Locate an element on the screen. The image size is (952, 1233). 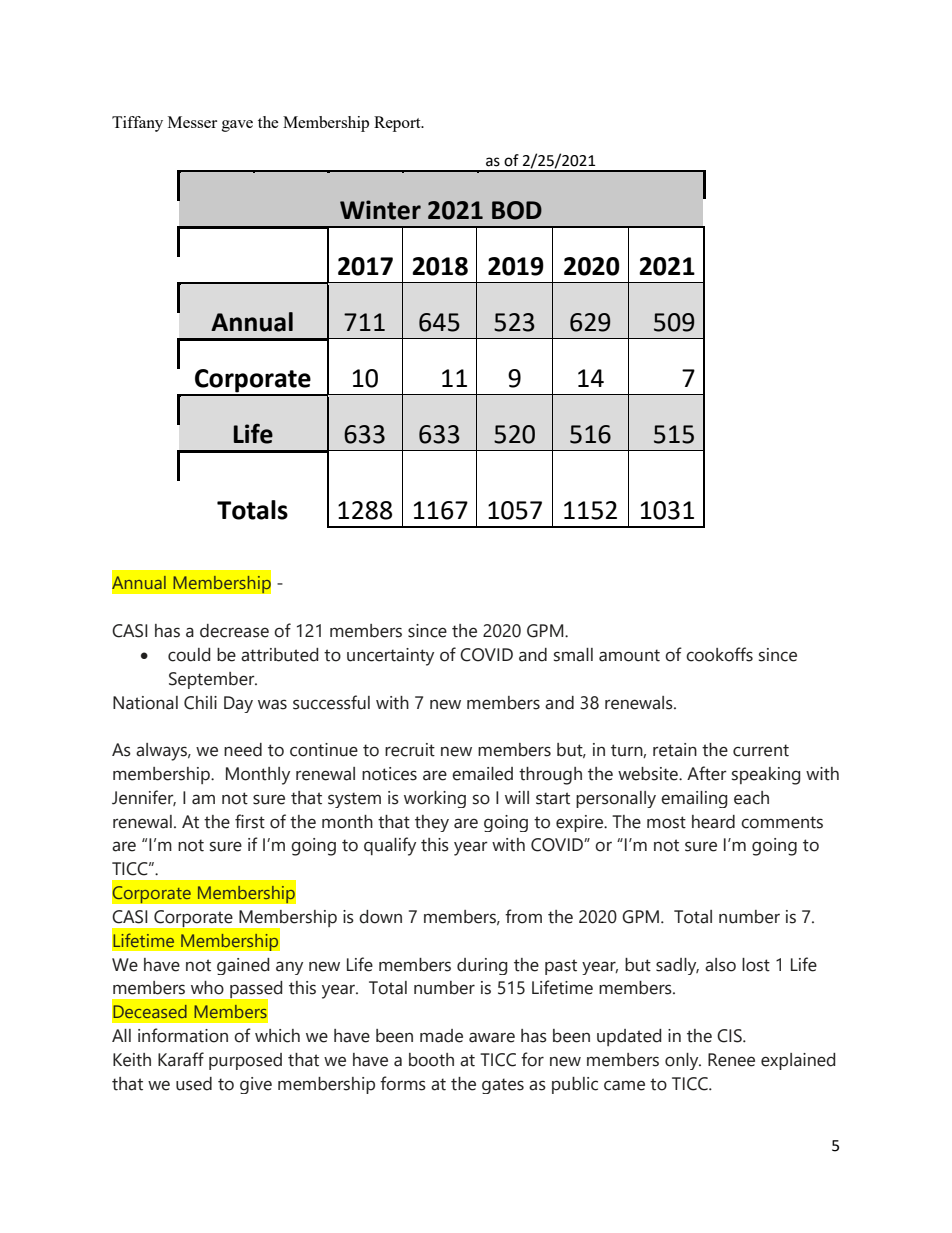
uncertainty is located at coordinates (390, 657).
